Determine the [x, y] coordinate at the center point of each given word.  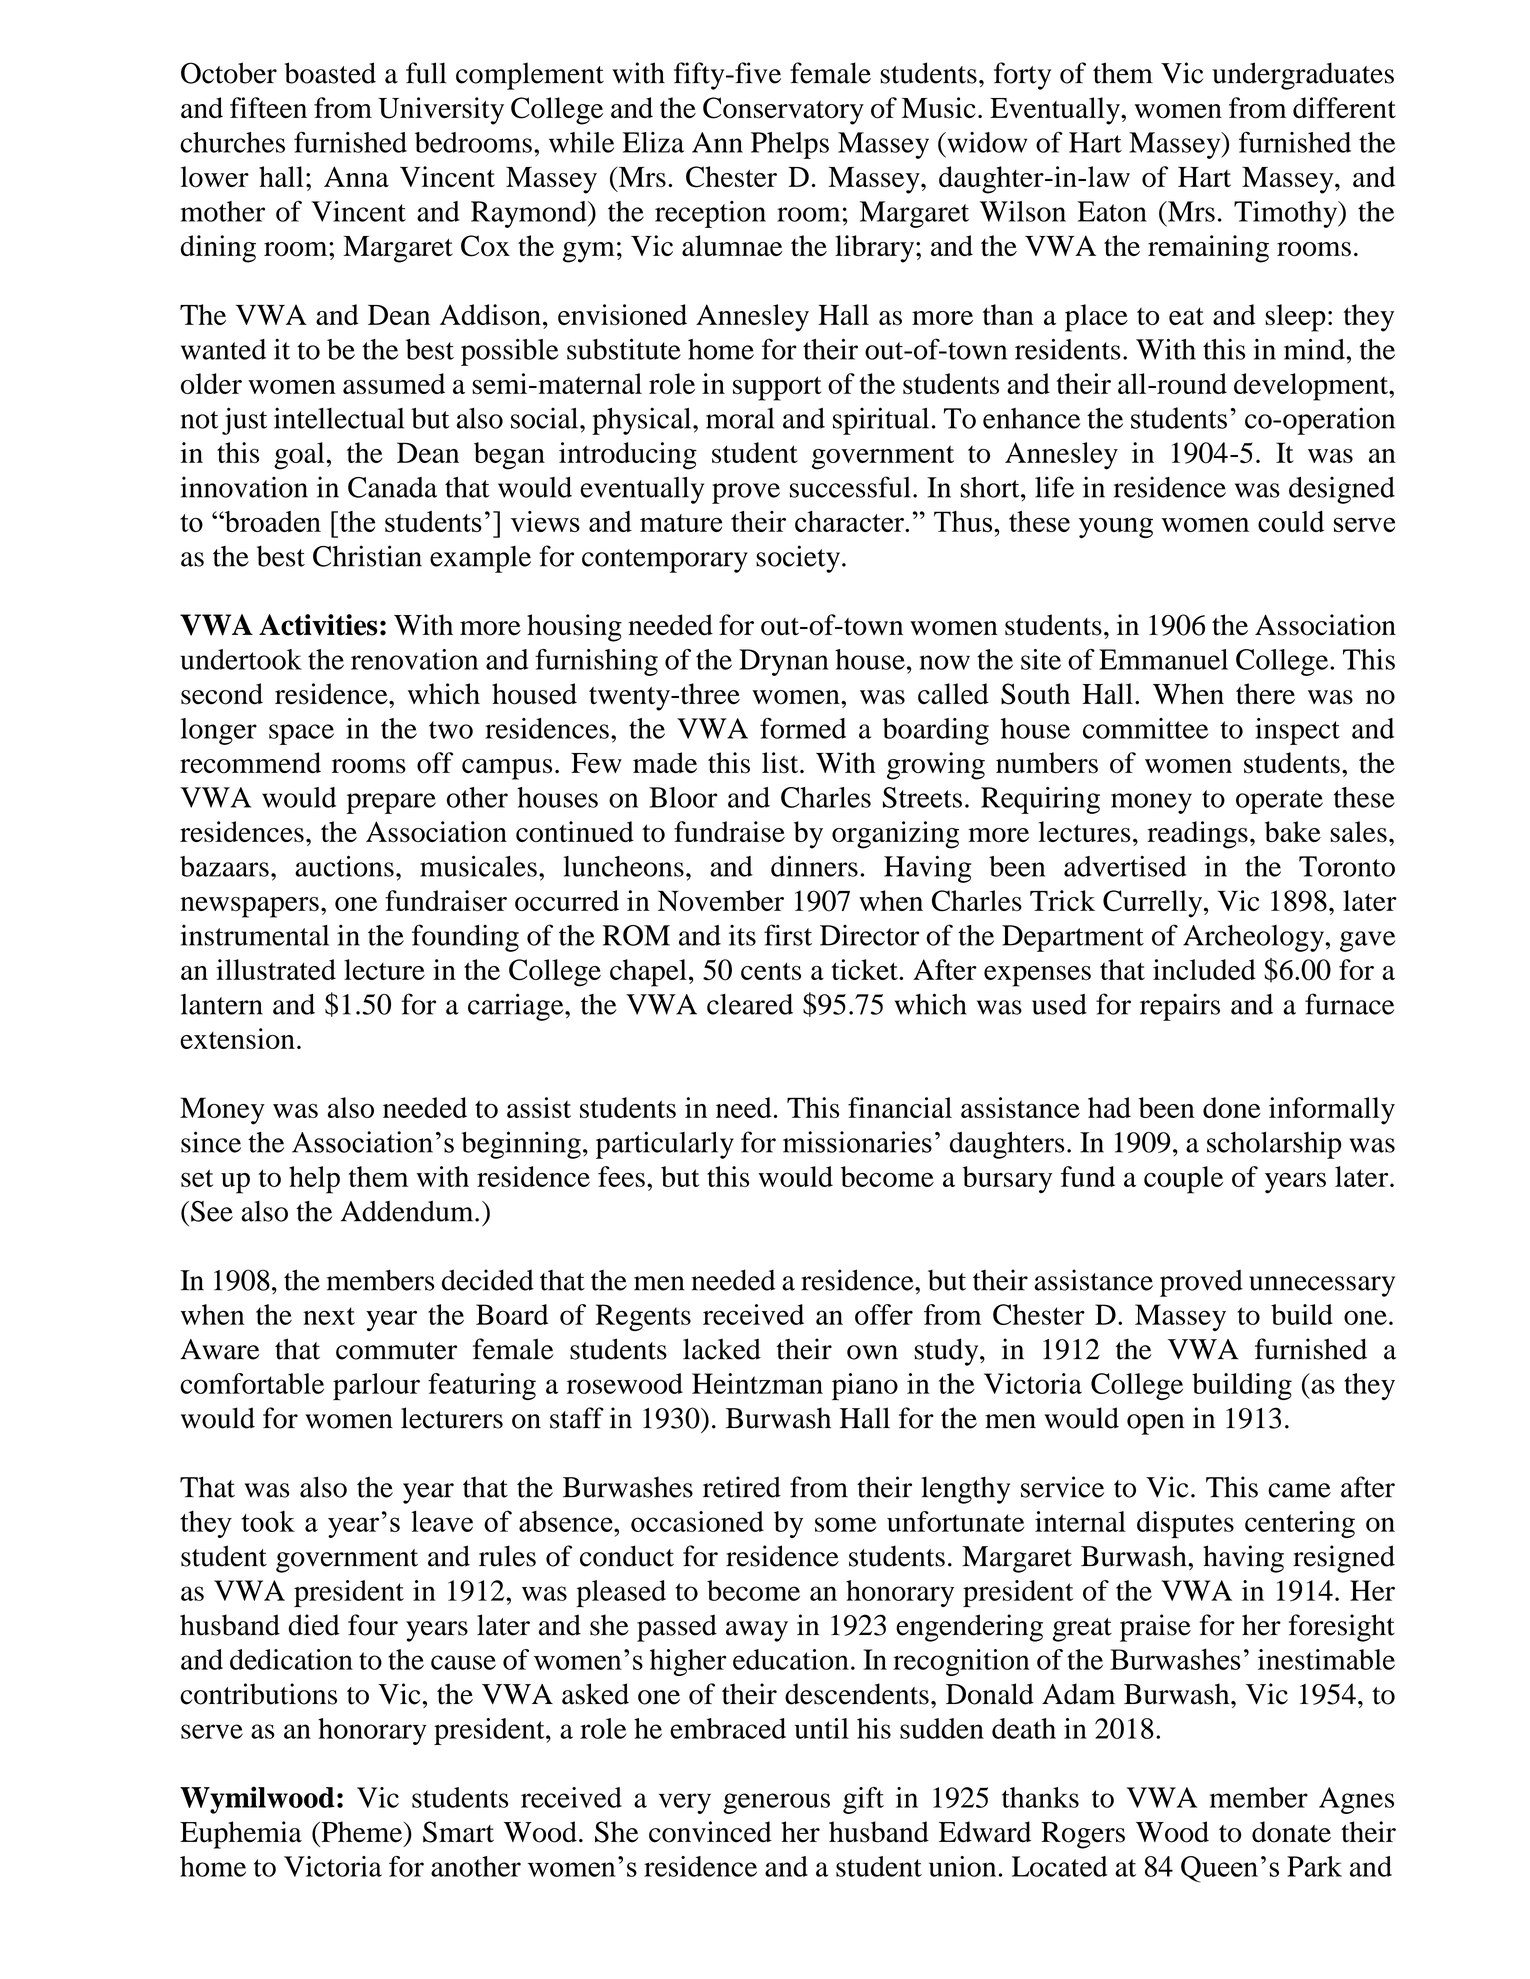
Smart [458, 1832]
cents [771, 971]
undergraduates [1303, 76]
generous [776, 1803]
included [1204, 969]
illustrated [276, 969]
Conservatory [783, 111]
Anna [356, 176]
